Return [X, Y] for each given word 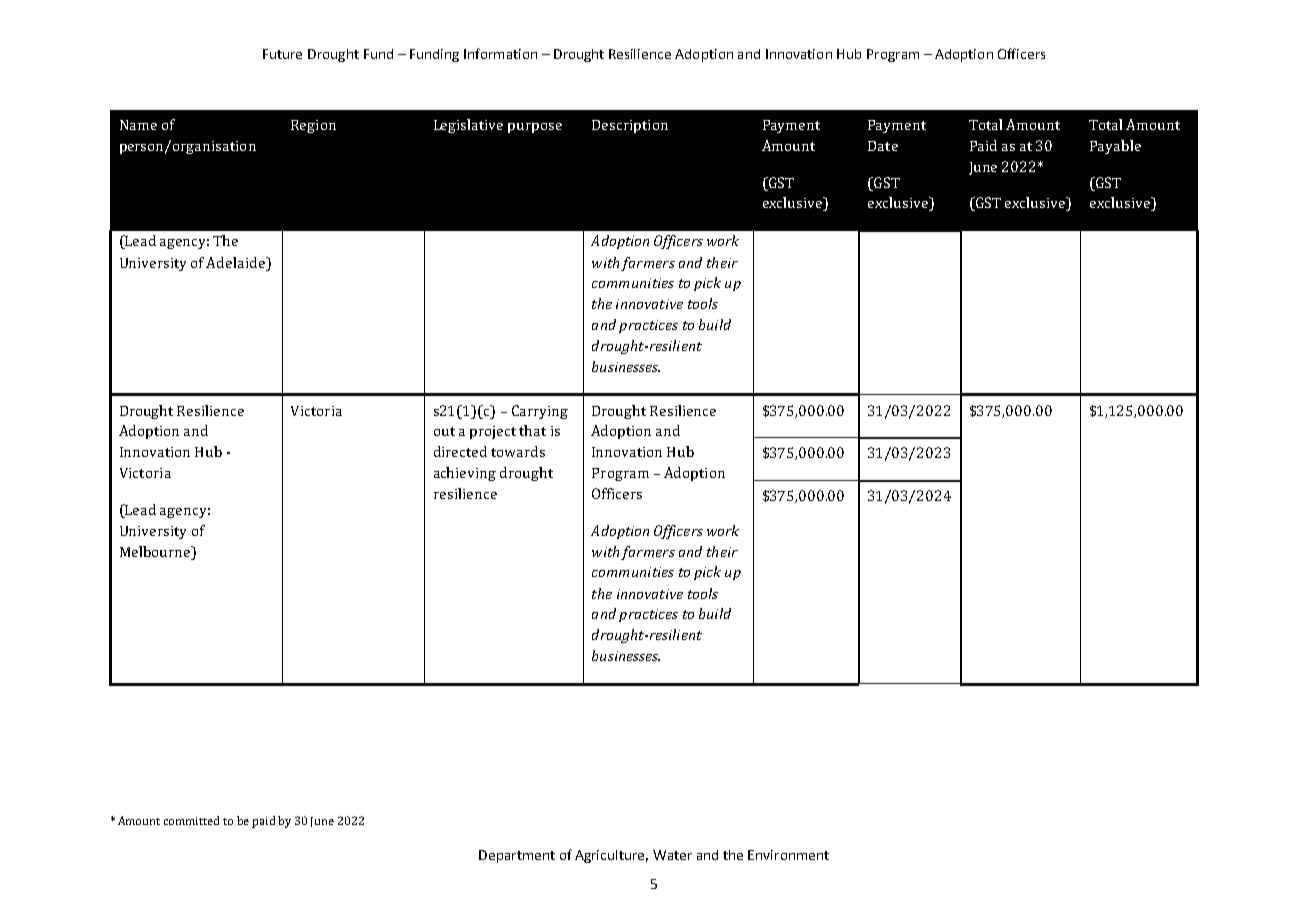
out [444, 431]
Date [883, 146]
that [532, 430]
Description [630, 126]
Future [282, 54]
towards [518, 451]
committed [191, 820]
